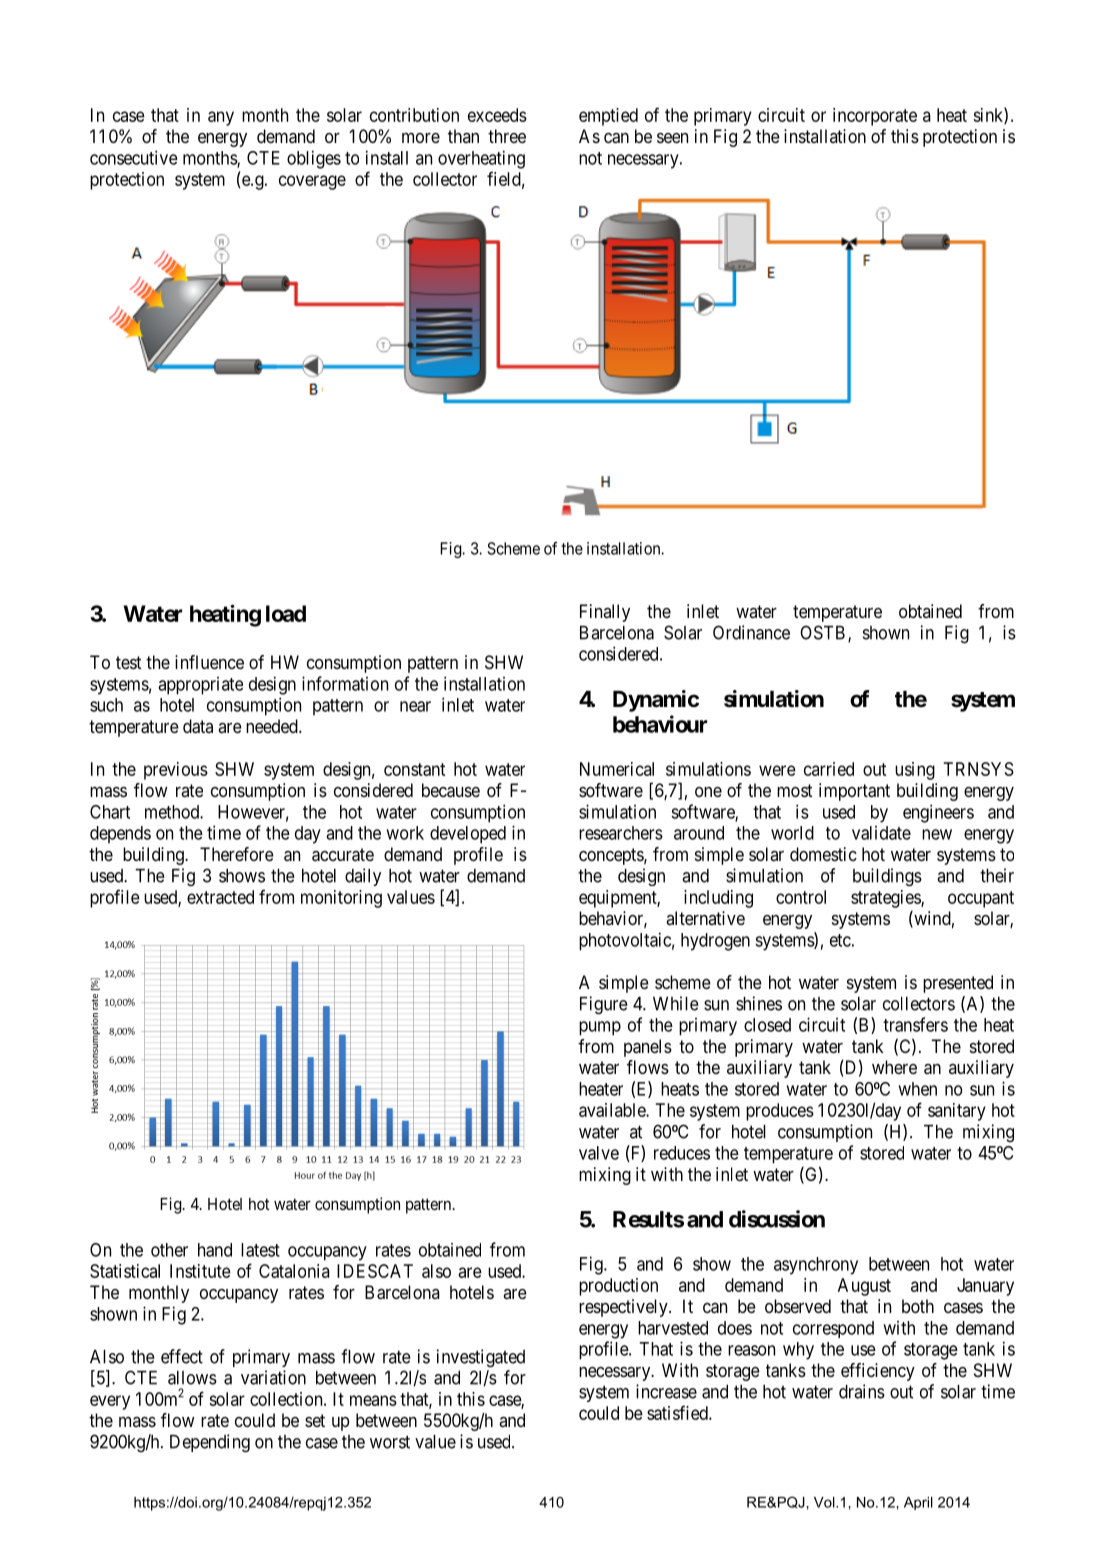 The image size is (1104, 1561). What do you see at coordinates (751, 632) in the screenshot?
I see `Ordinance` at bounding box center [751, 632].
